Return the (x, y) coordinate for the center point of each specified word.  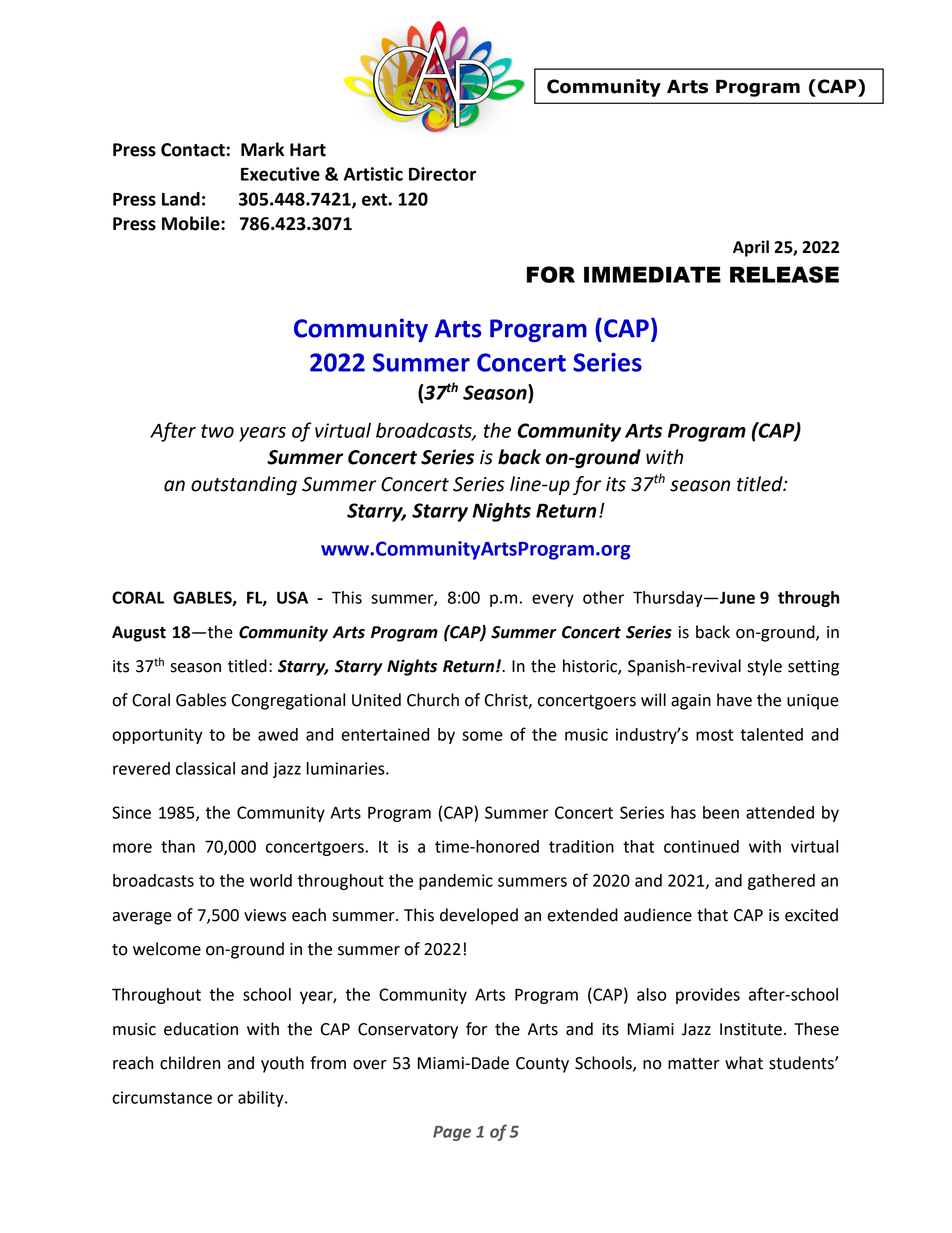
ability (262, 1099)
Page (452, 1133)
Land (181, 199)
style (764, 667)
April (751, 248)
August (139, 634)
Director (442, 174)
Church (433, 700)
